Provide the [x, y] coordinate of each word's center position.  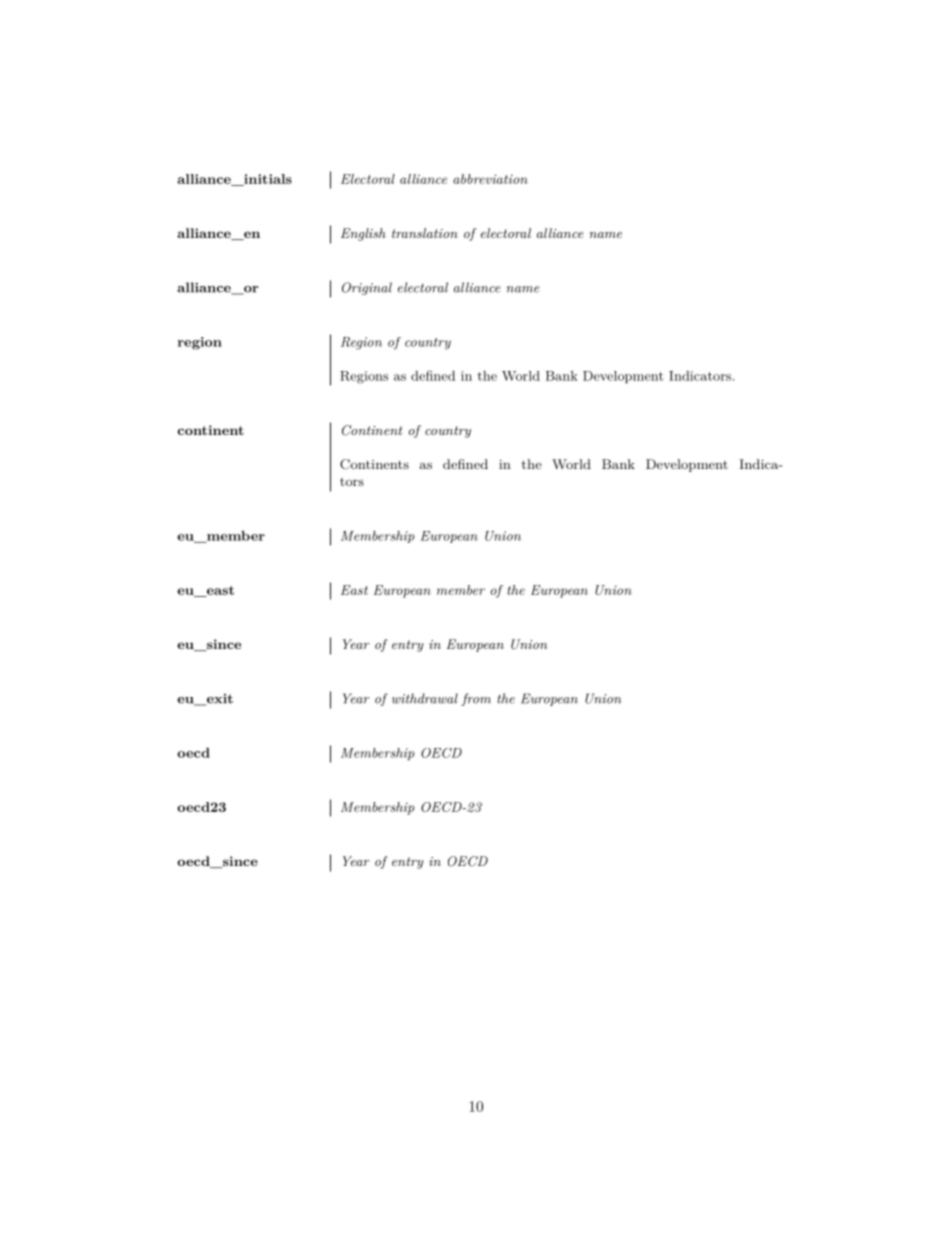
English [363, 234]
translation [425, 233]
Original [367, 288]
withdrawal [425, 698]
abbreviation [490, 179]
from [476, 699]
